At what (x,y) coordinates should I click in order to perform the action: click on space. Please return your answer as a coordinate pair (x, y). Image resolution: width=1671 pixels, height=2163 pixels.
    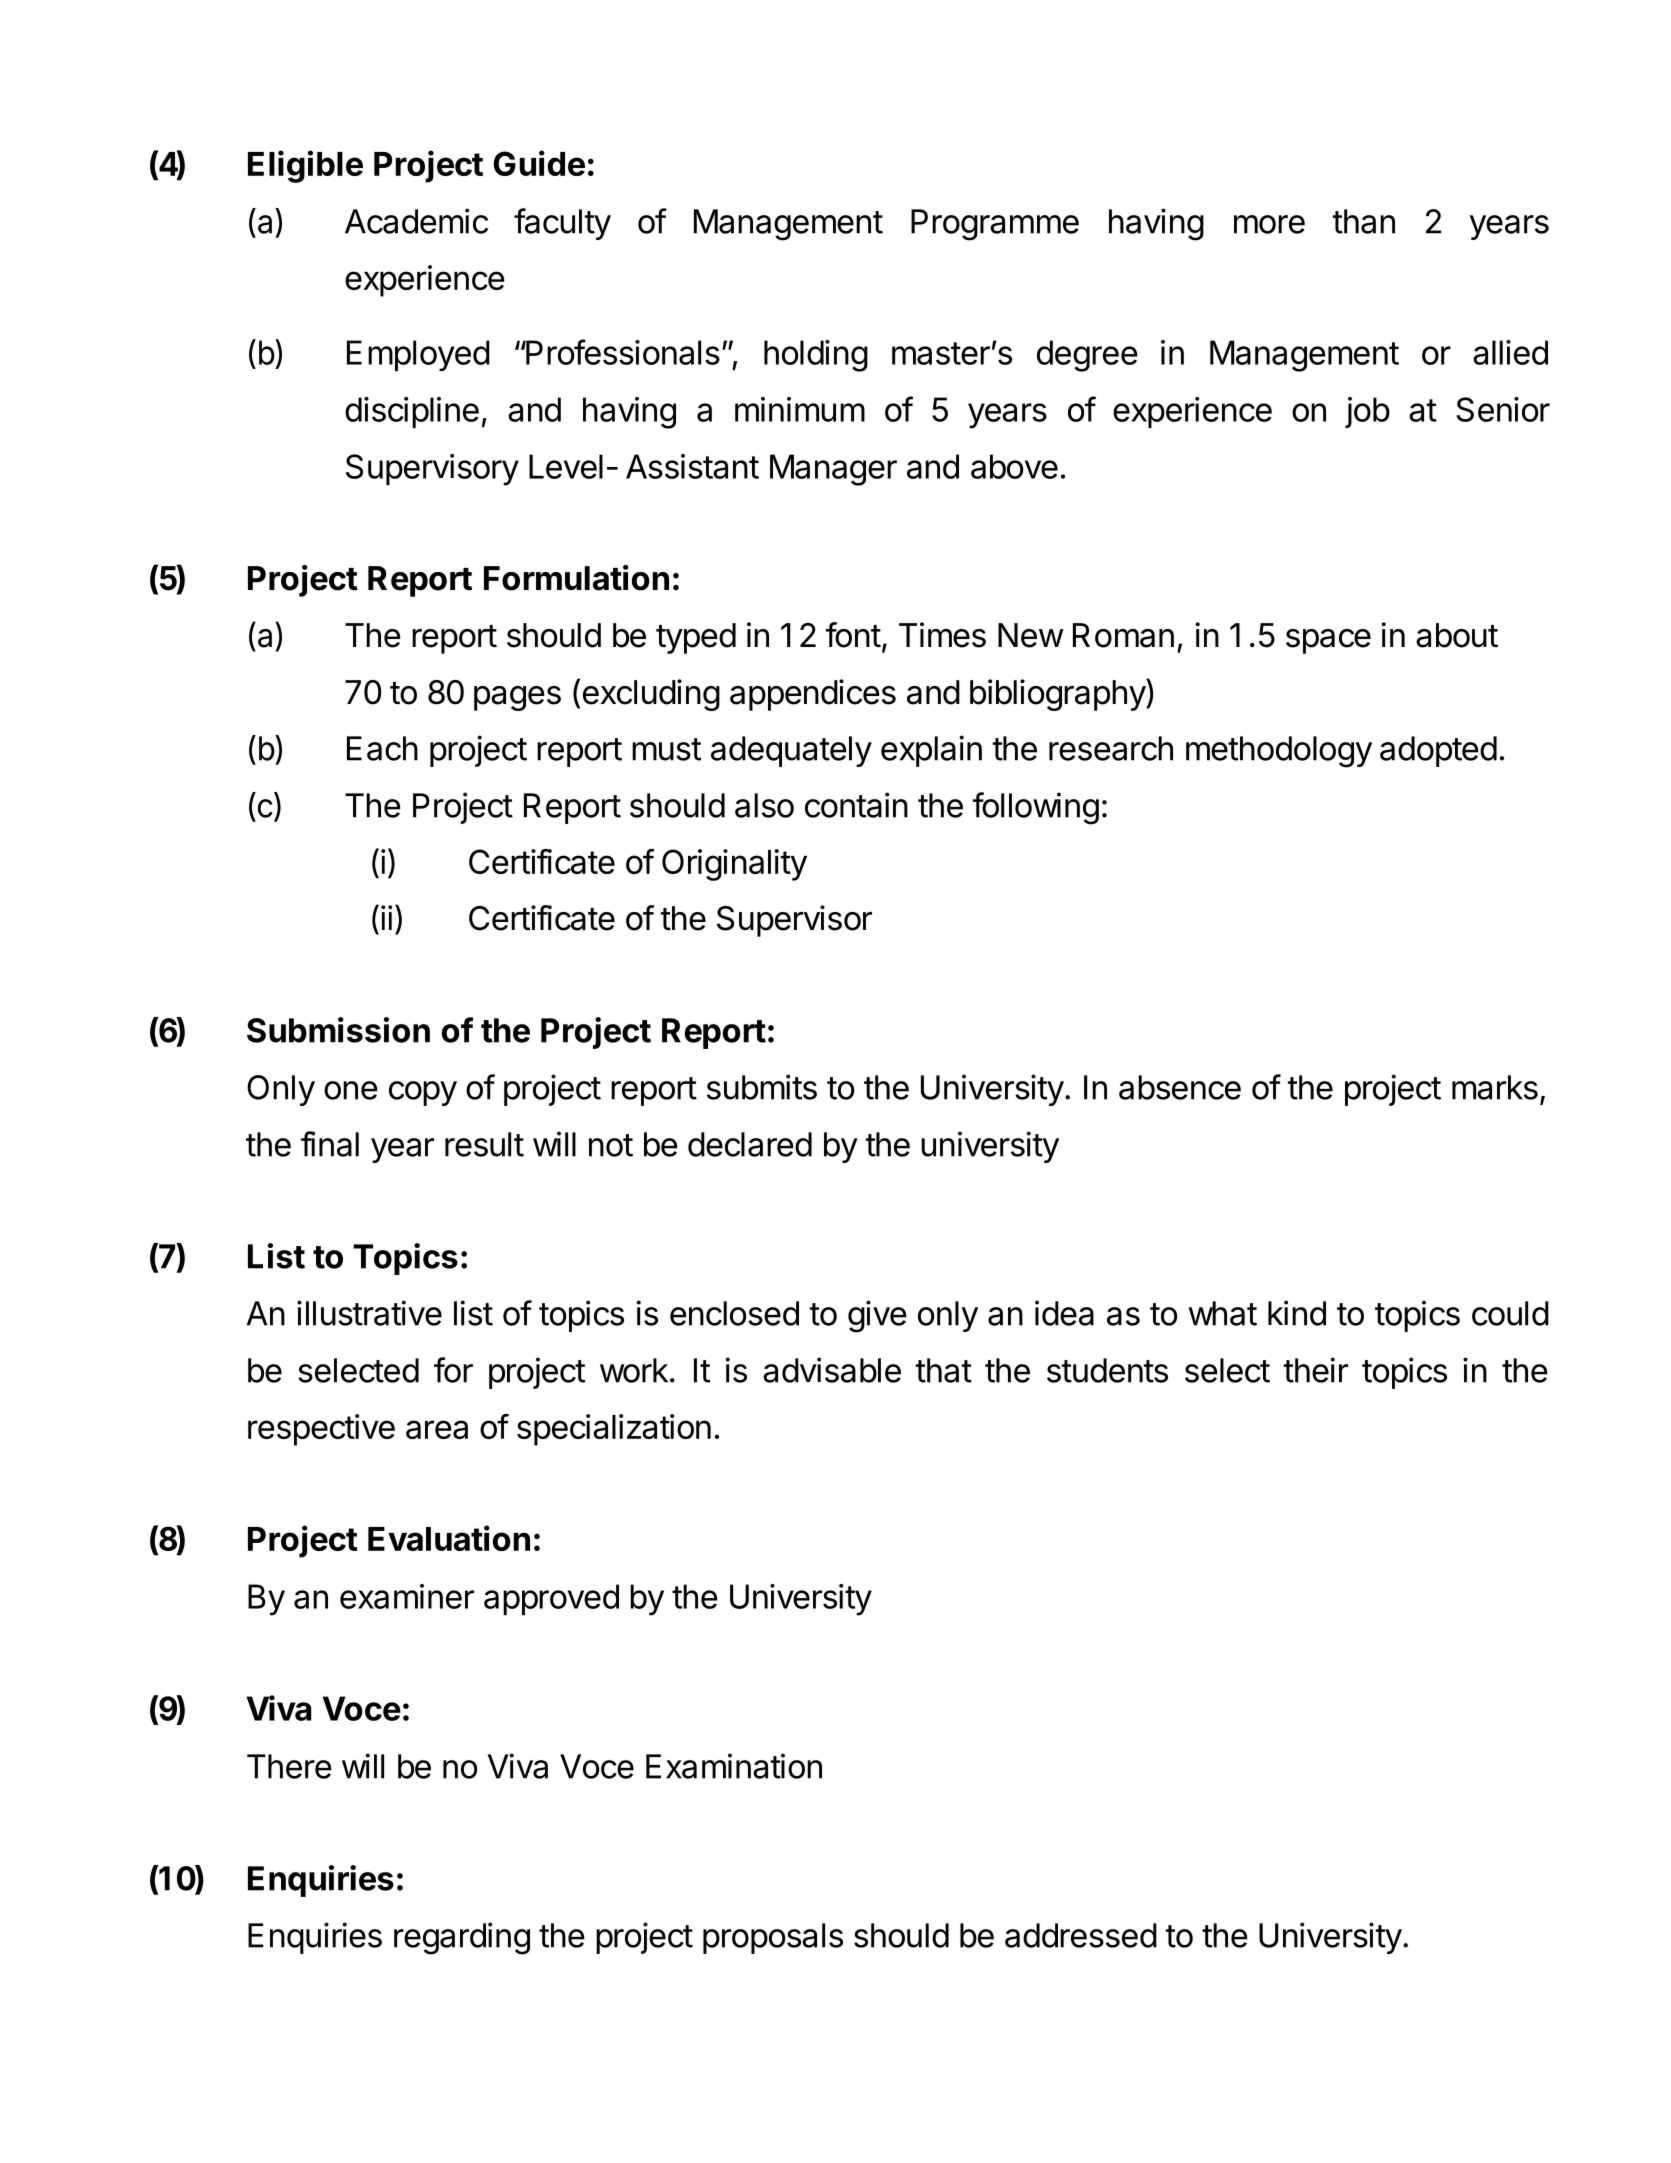
    Looking at the image, I should click on (1328, 641).
